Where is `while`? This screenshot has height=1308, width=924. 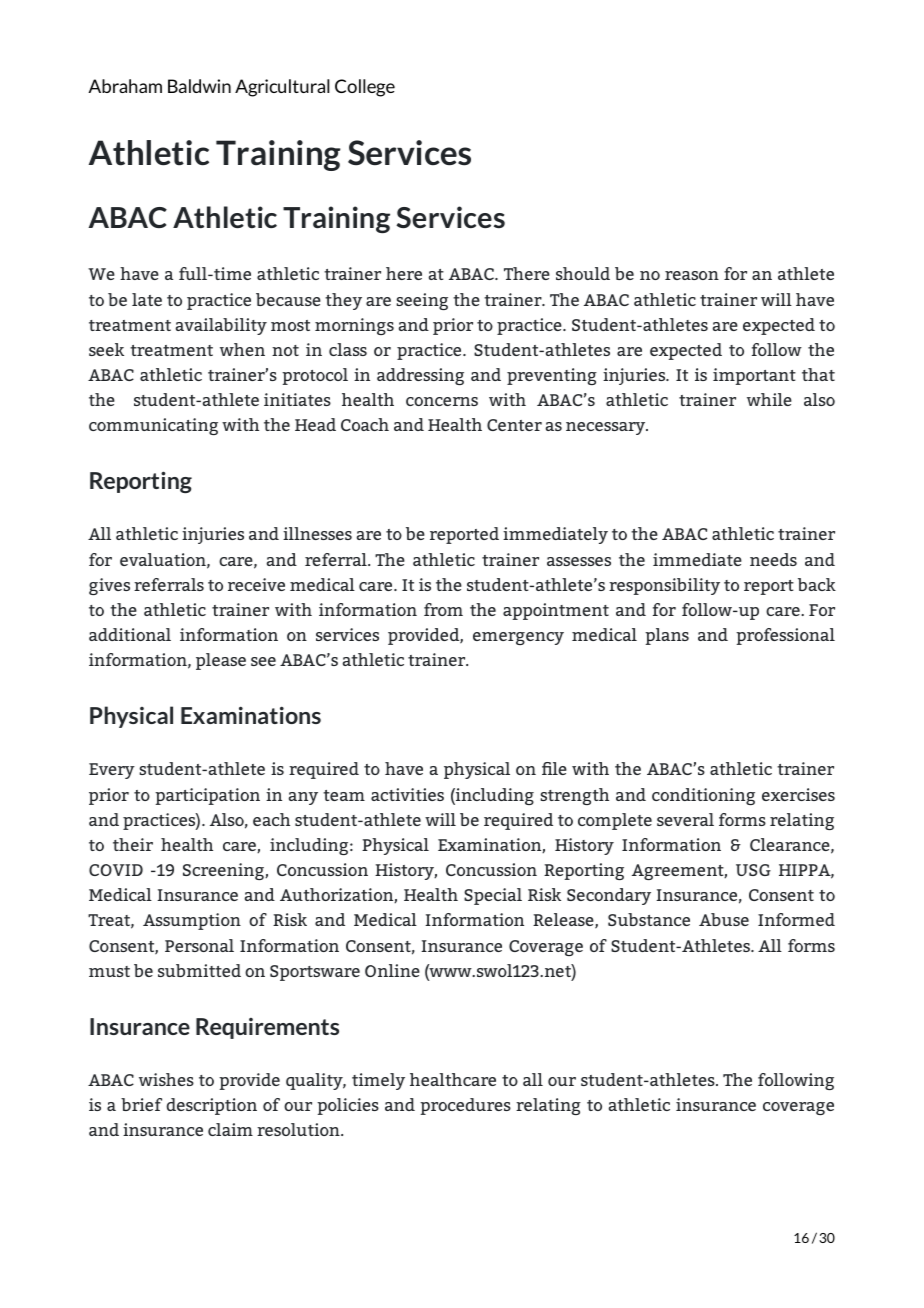
while is located at coordinates (769, 399).
